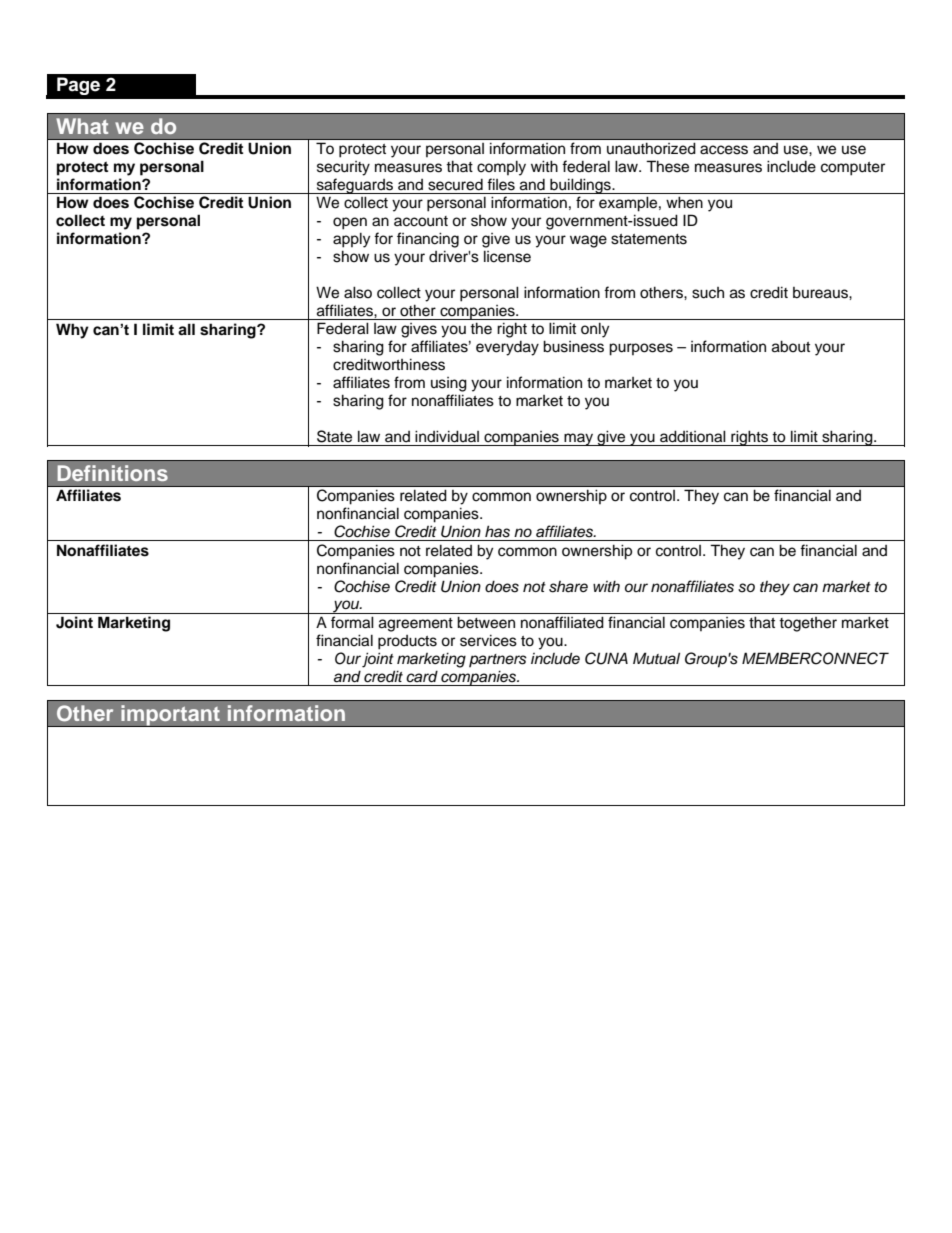  I want to click on license, so click(507, 256).
